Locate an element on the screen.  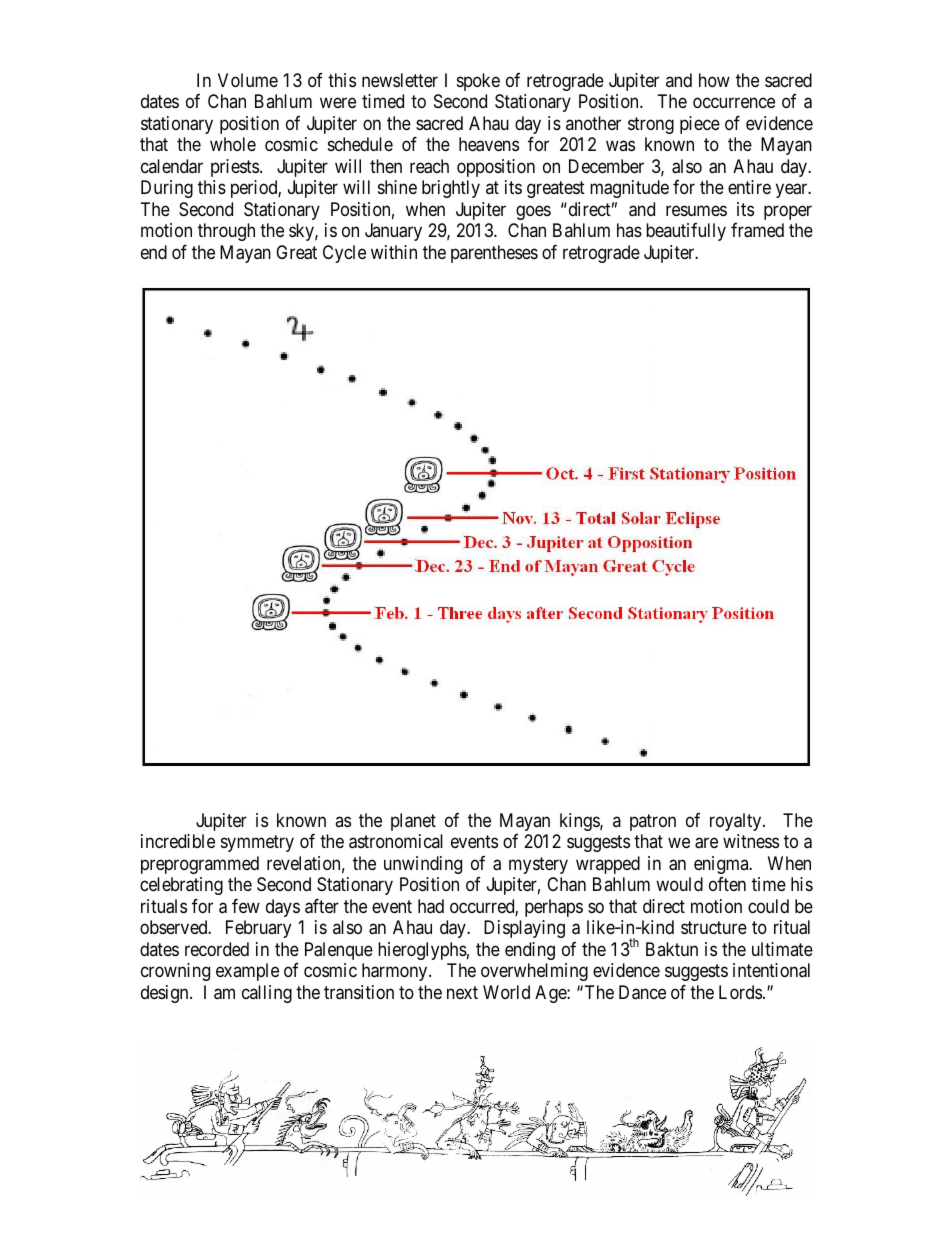
royalty is located at coordinates (737, 822).
